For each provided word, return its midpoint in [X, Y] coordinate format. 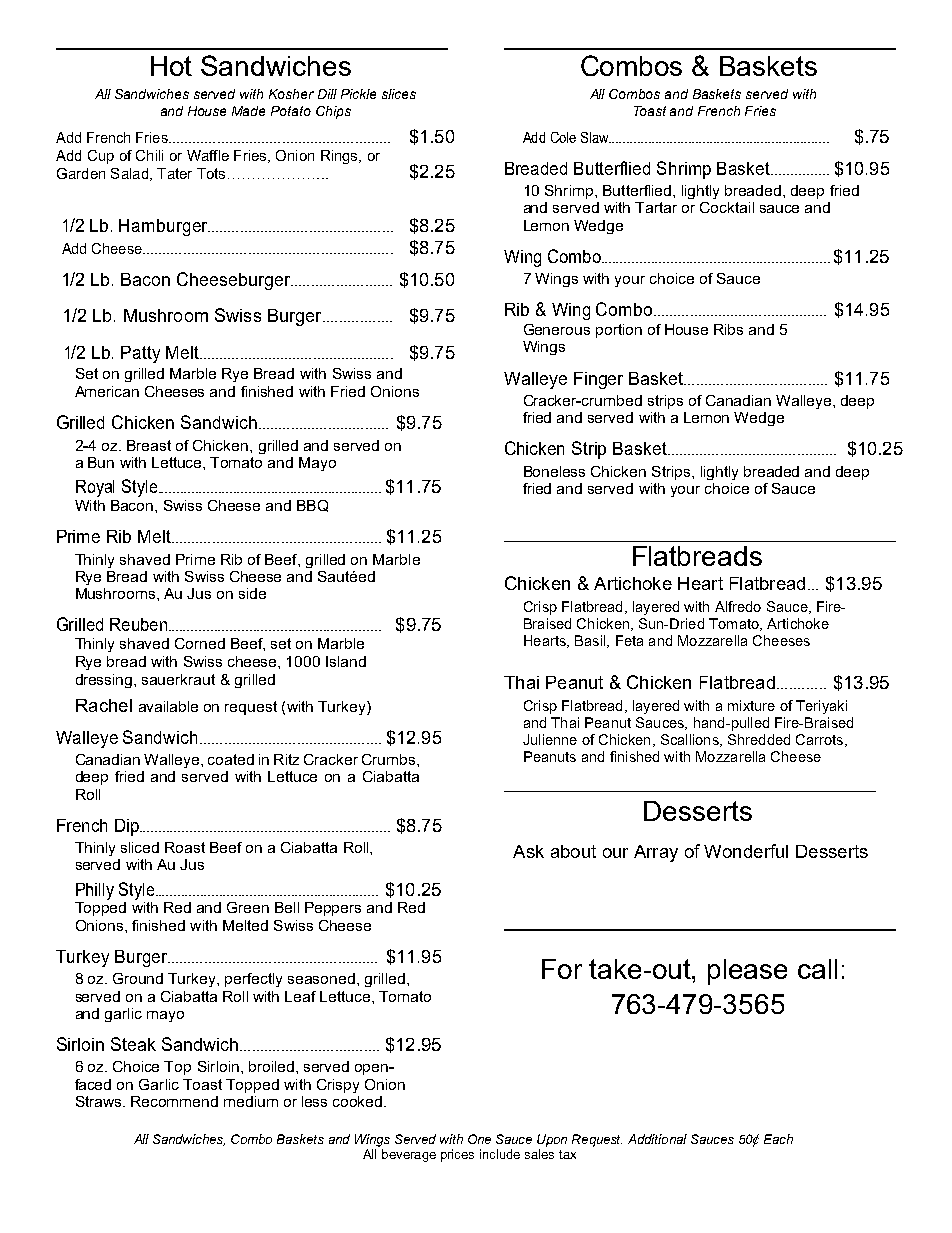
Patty [140, 354]
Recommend [174, 1101]
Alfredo [738, 606]
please [747, 972]
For [562, 969]
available [168, 706]
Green [248, 907]
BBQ [312, 506]
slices [399, 94]
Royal [95, 488]
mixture [751, 705]
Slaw [596, 137]
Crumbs [390, 759]
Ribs [728, 329]
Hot [171, 66]
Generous [557, 329]
